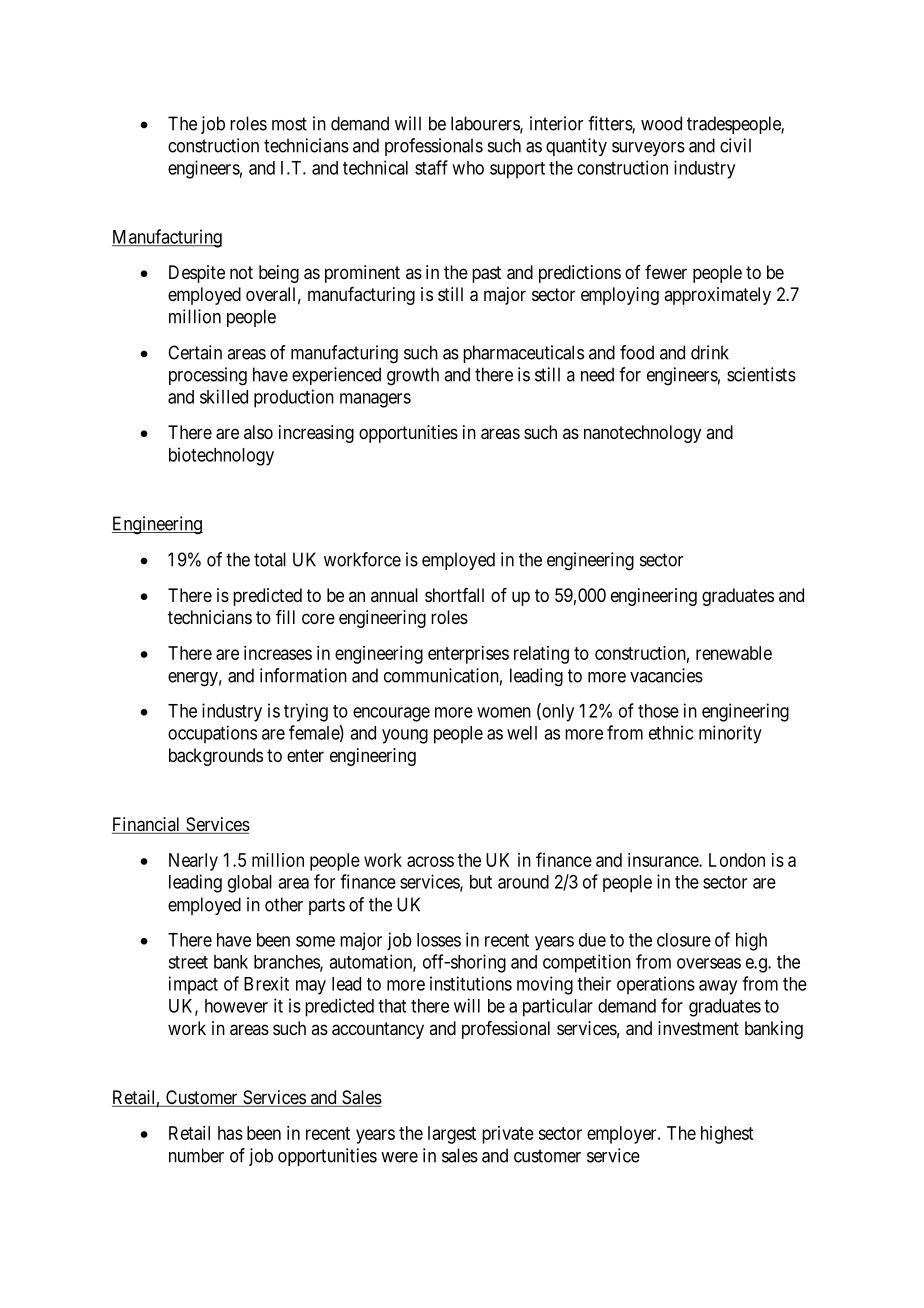  Describe the element at coordinates (250, 884) in the screenshot. I see `global` at that location.
